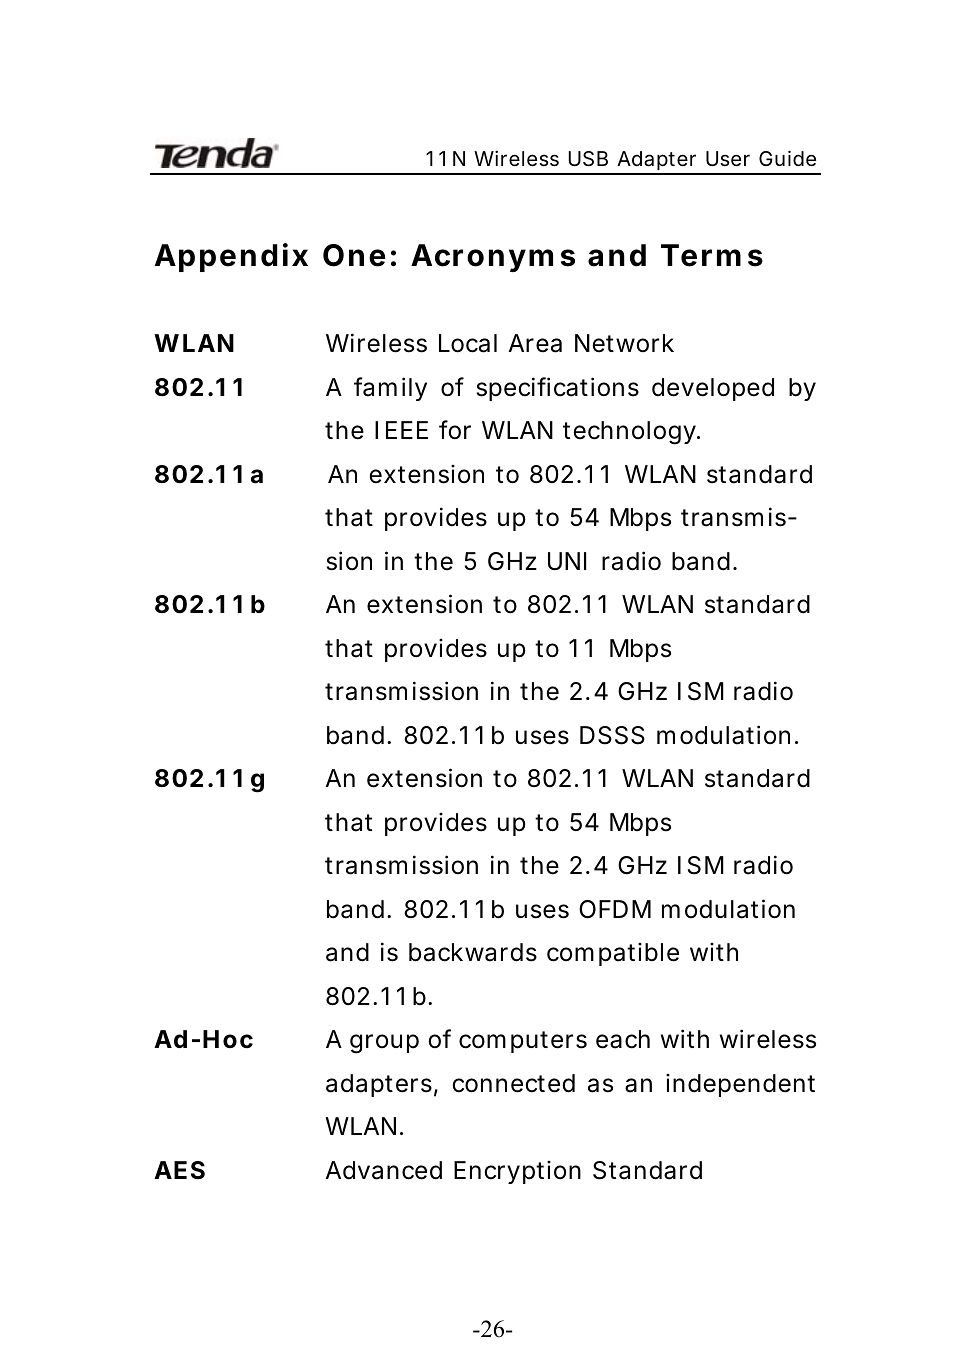  Describe the element at coordinates (623, 1039) in the screenshot. I see `each` at that location.
